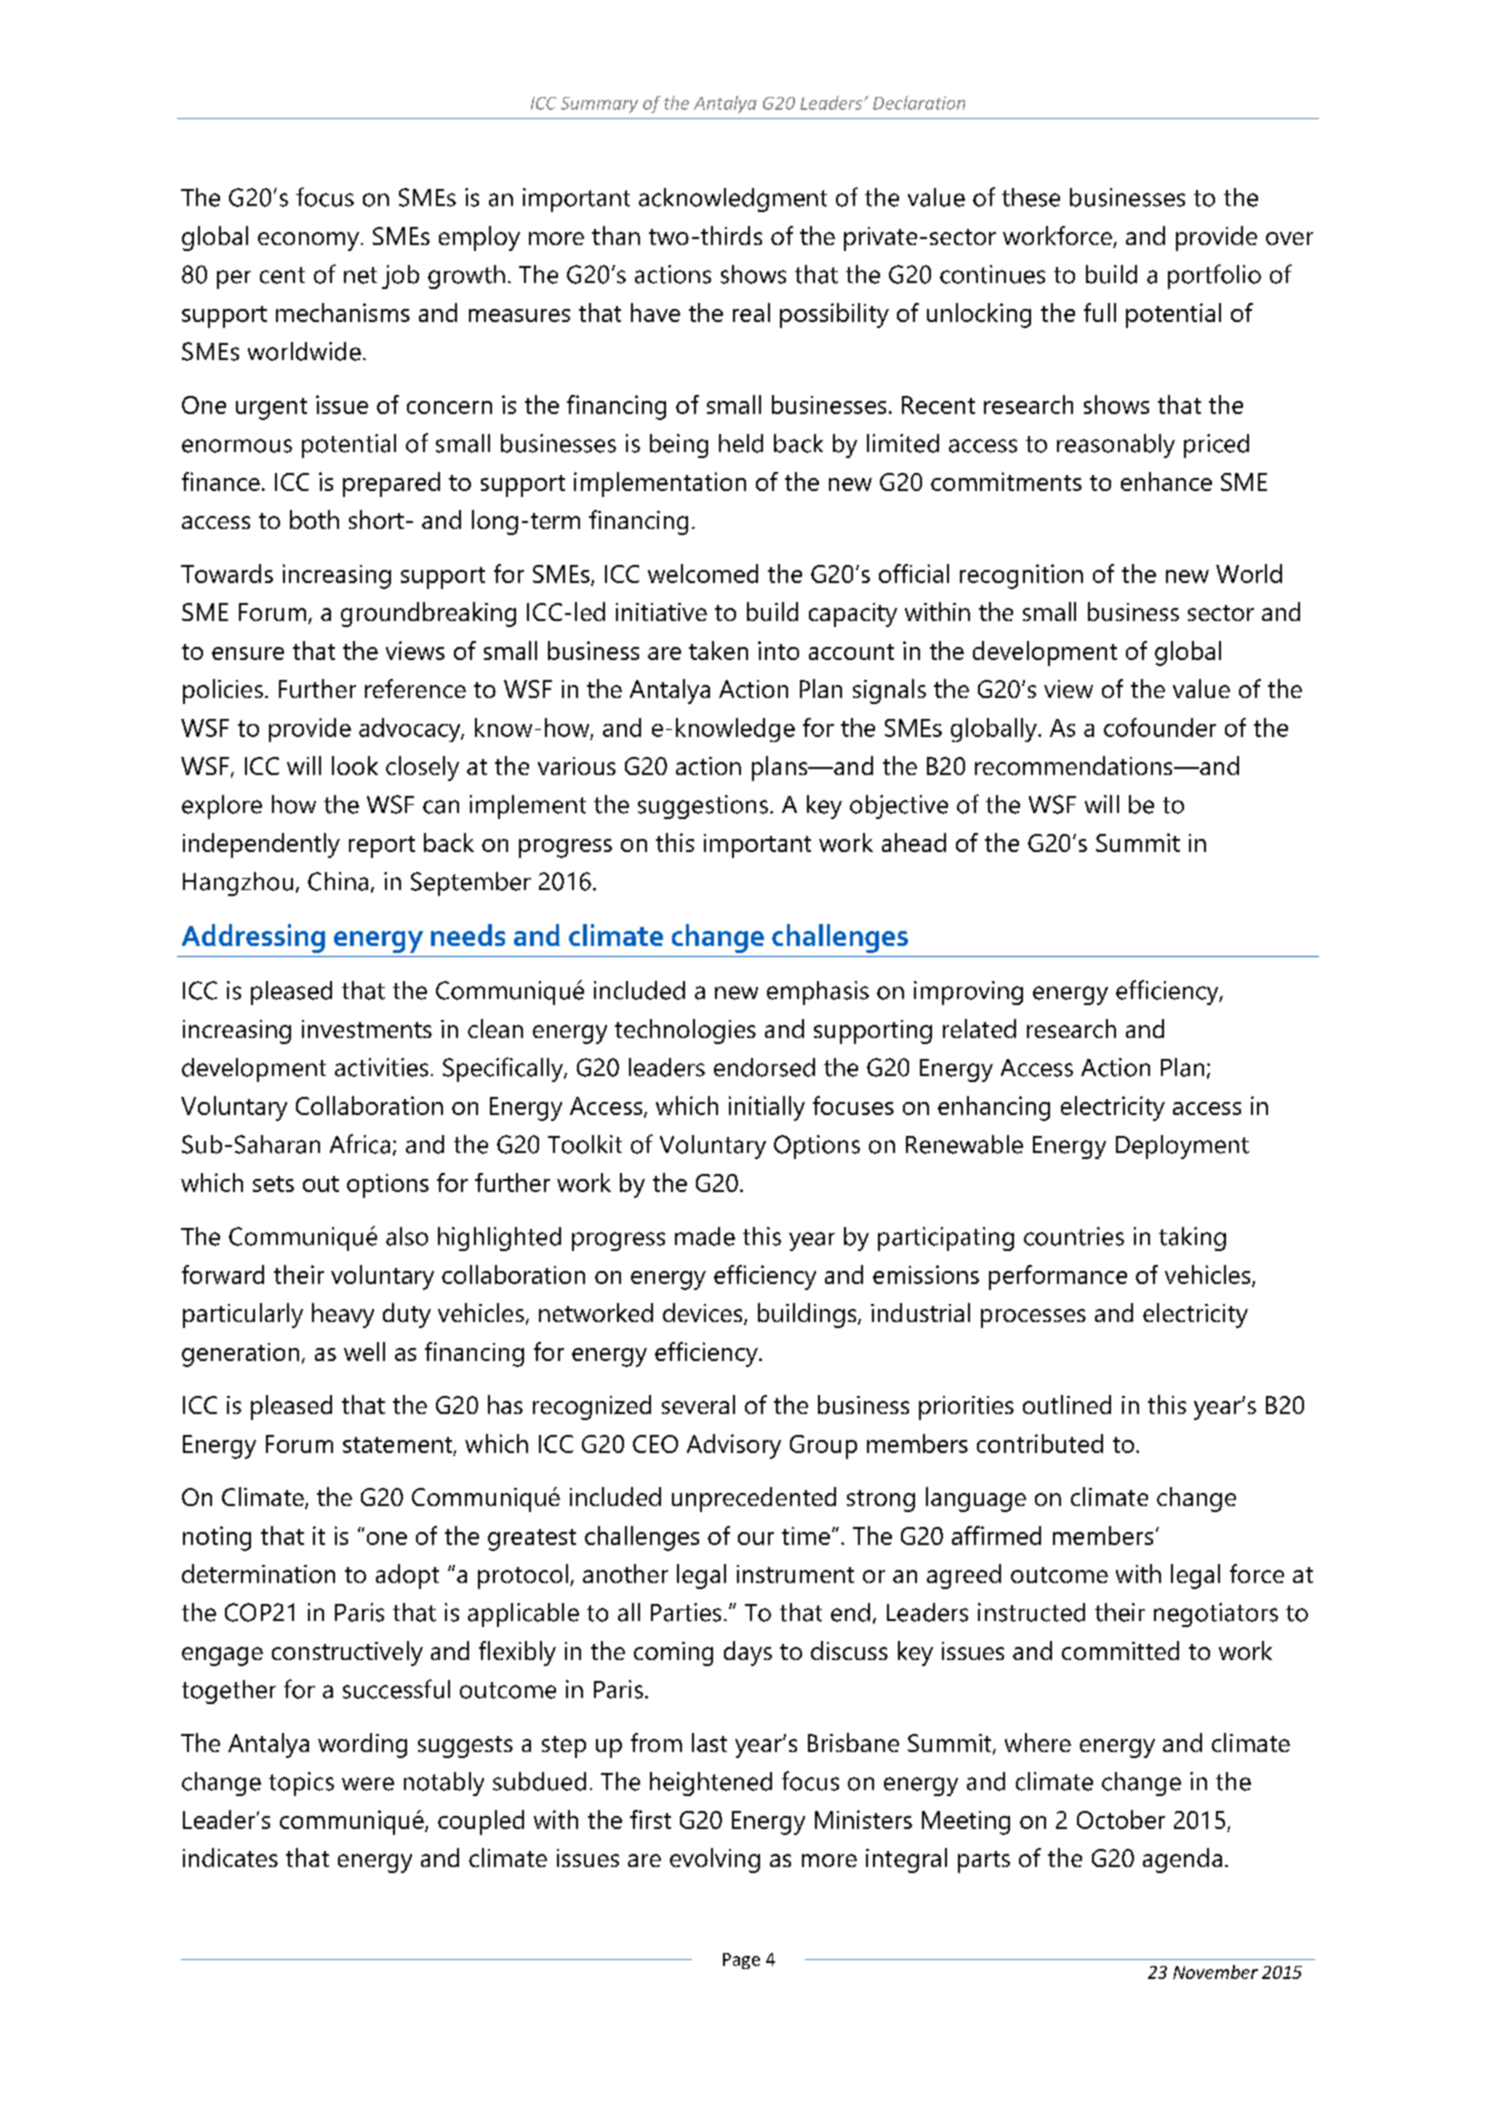 This image has height=2116, width=1496. I want to click on indicates, so click(230, 1857).
